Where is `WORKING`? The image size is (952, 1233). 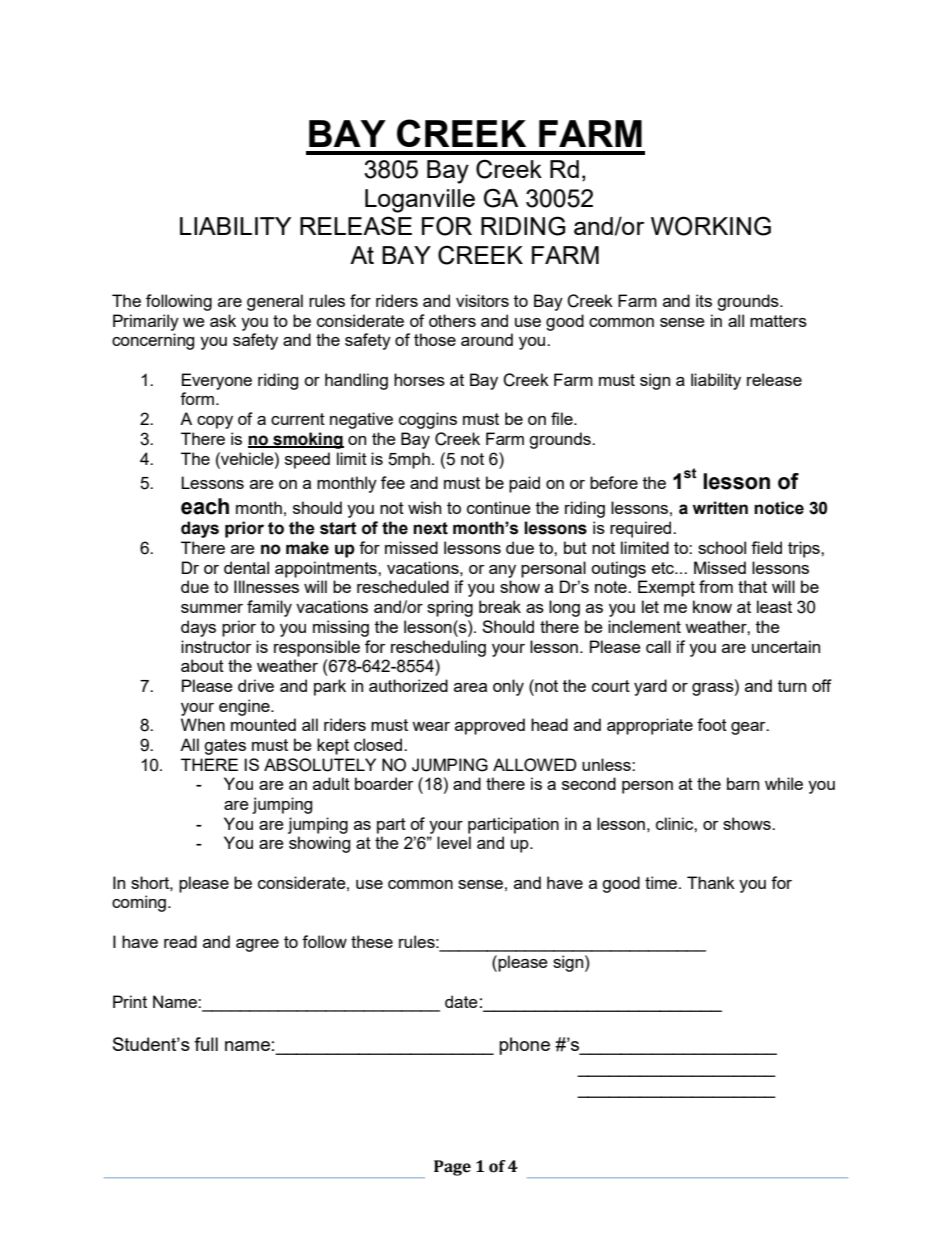
WORKING is located at coordinates (711, 226).
